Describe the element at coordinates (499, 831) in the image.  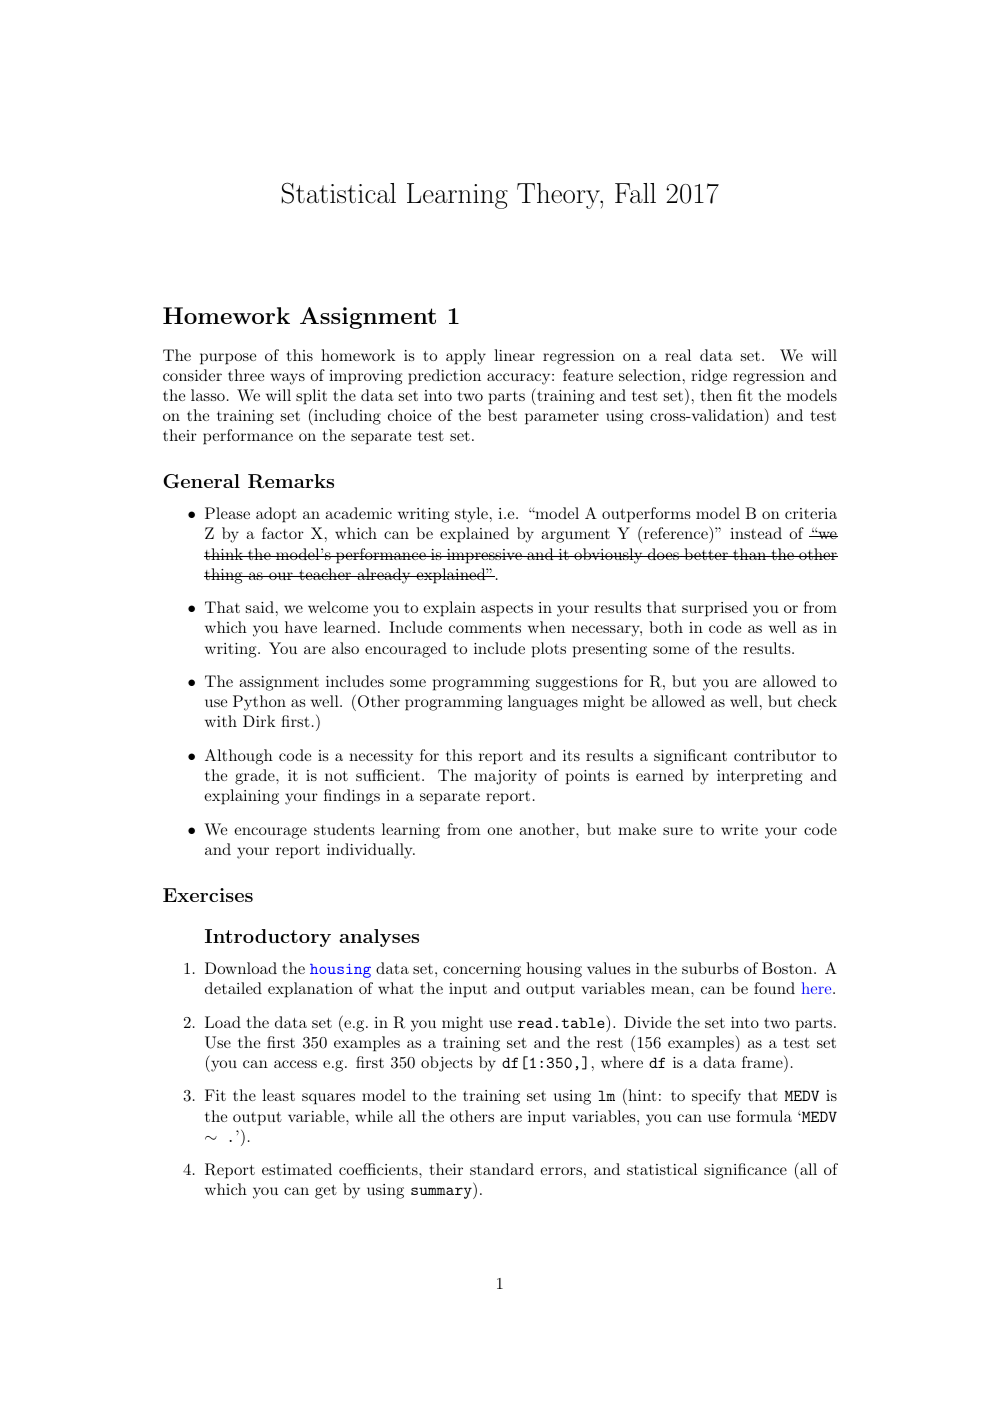
I see `one` at that location.
